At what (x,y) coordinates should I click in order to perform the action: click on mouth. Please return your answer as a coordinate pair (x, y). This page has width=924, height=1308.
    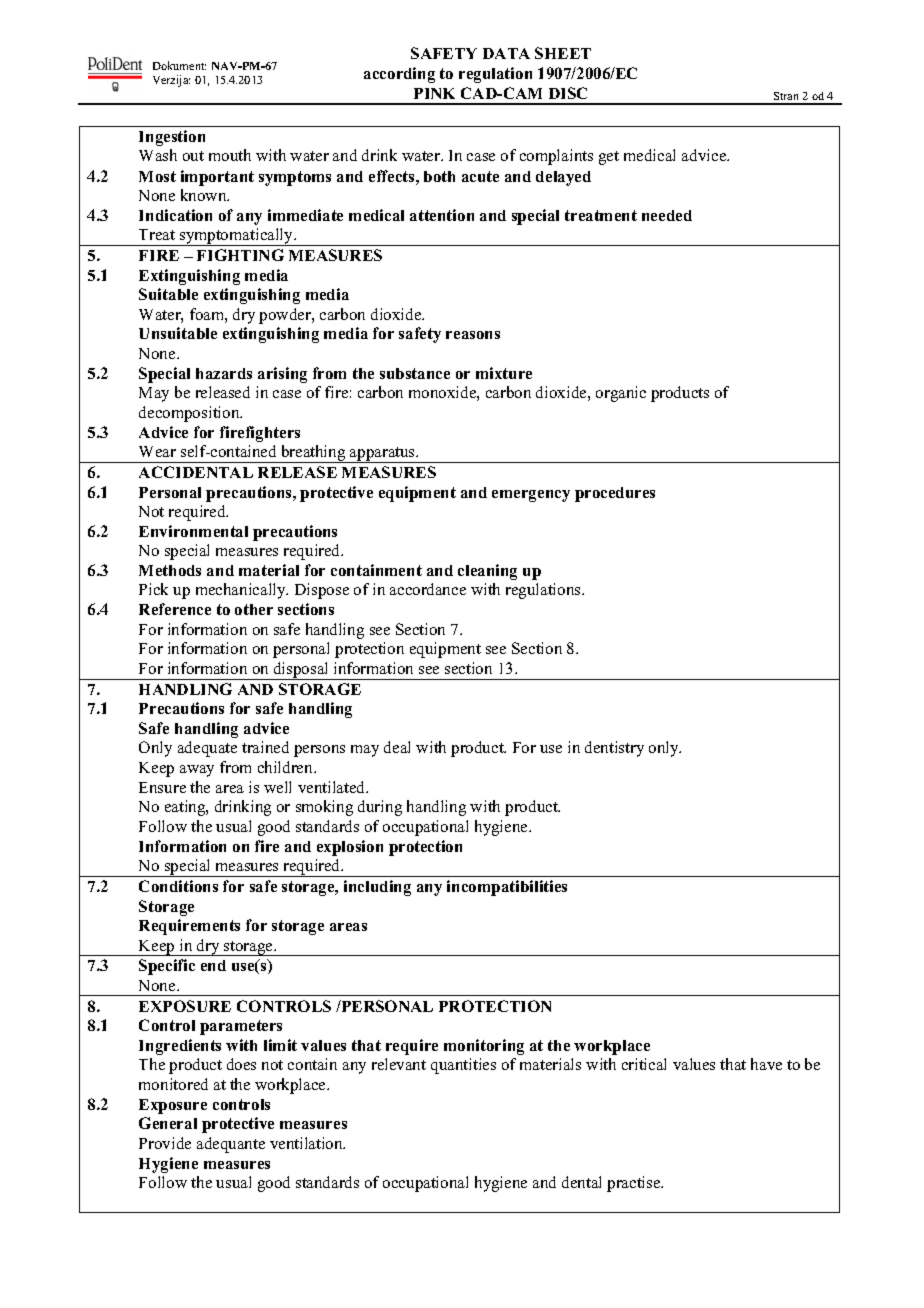
    Looking at the image, I should click on (230, 155).
